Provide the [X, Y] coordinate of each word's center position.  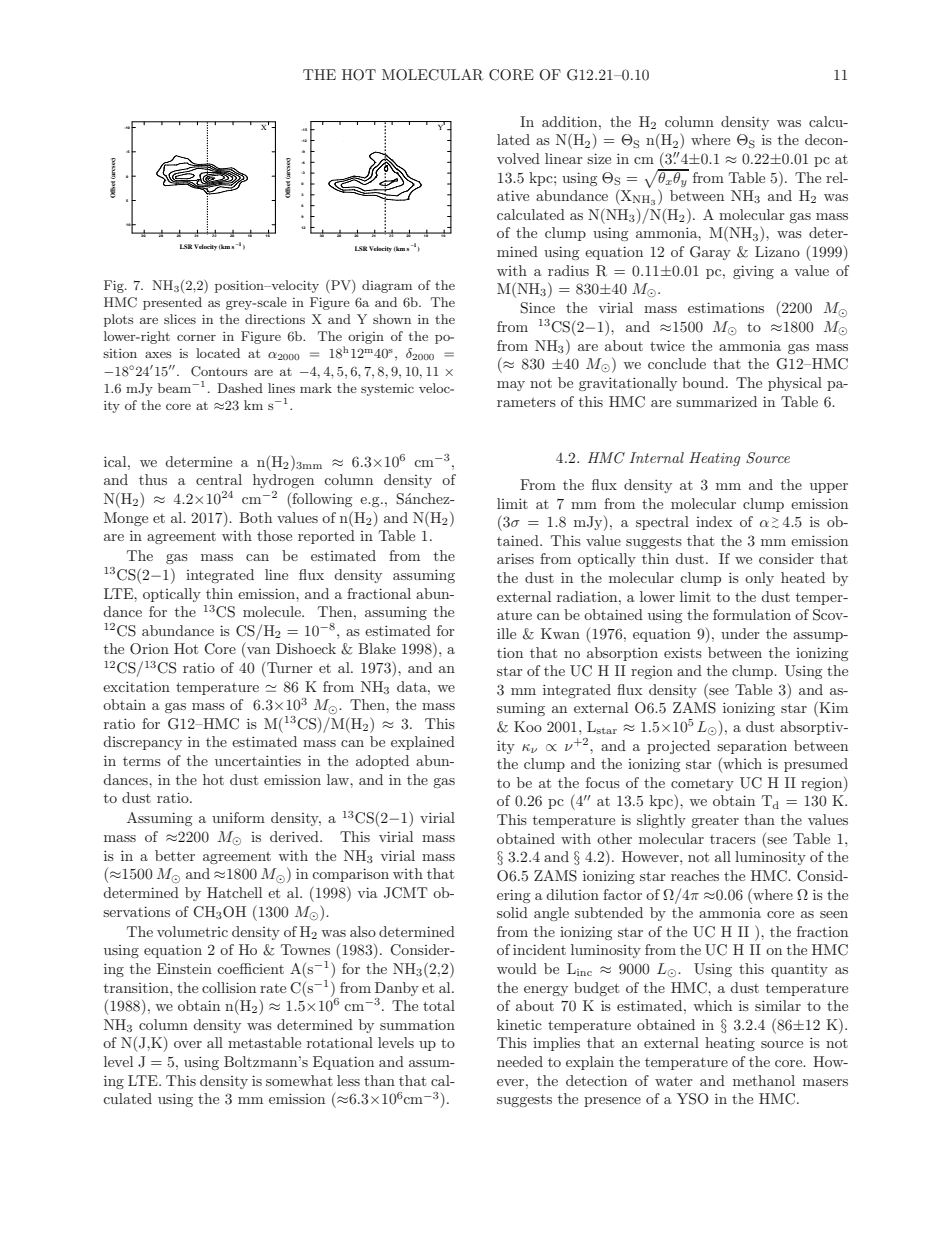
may [511, 386]
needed [520, 1061]
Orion [149, 649]
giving [753, 272]
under [740, 633]
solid [512, 912]
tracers [733, 839]
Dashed [240, 388]
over [188, 1044]
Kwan [560, 633]
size [599, 158]
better [175, 855]
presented [172, 303]
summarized [716, 401]
